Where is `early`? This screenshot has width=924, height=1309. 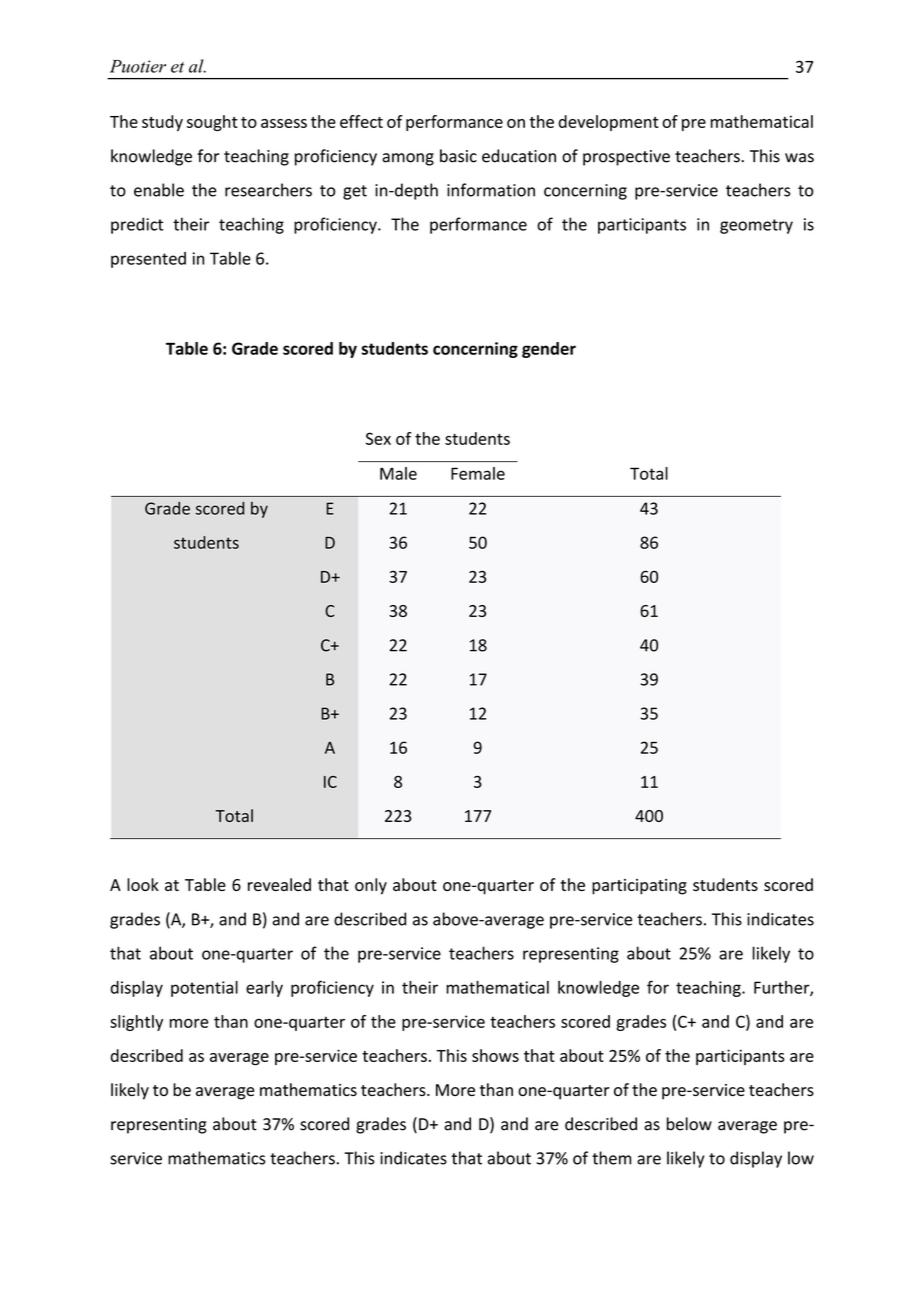 early is located at coordinates (264, 989).
